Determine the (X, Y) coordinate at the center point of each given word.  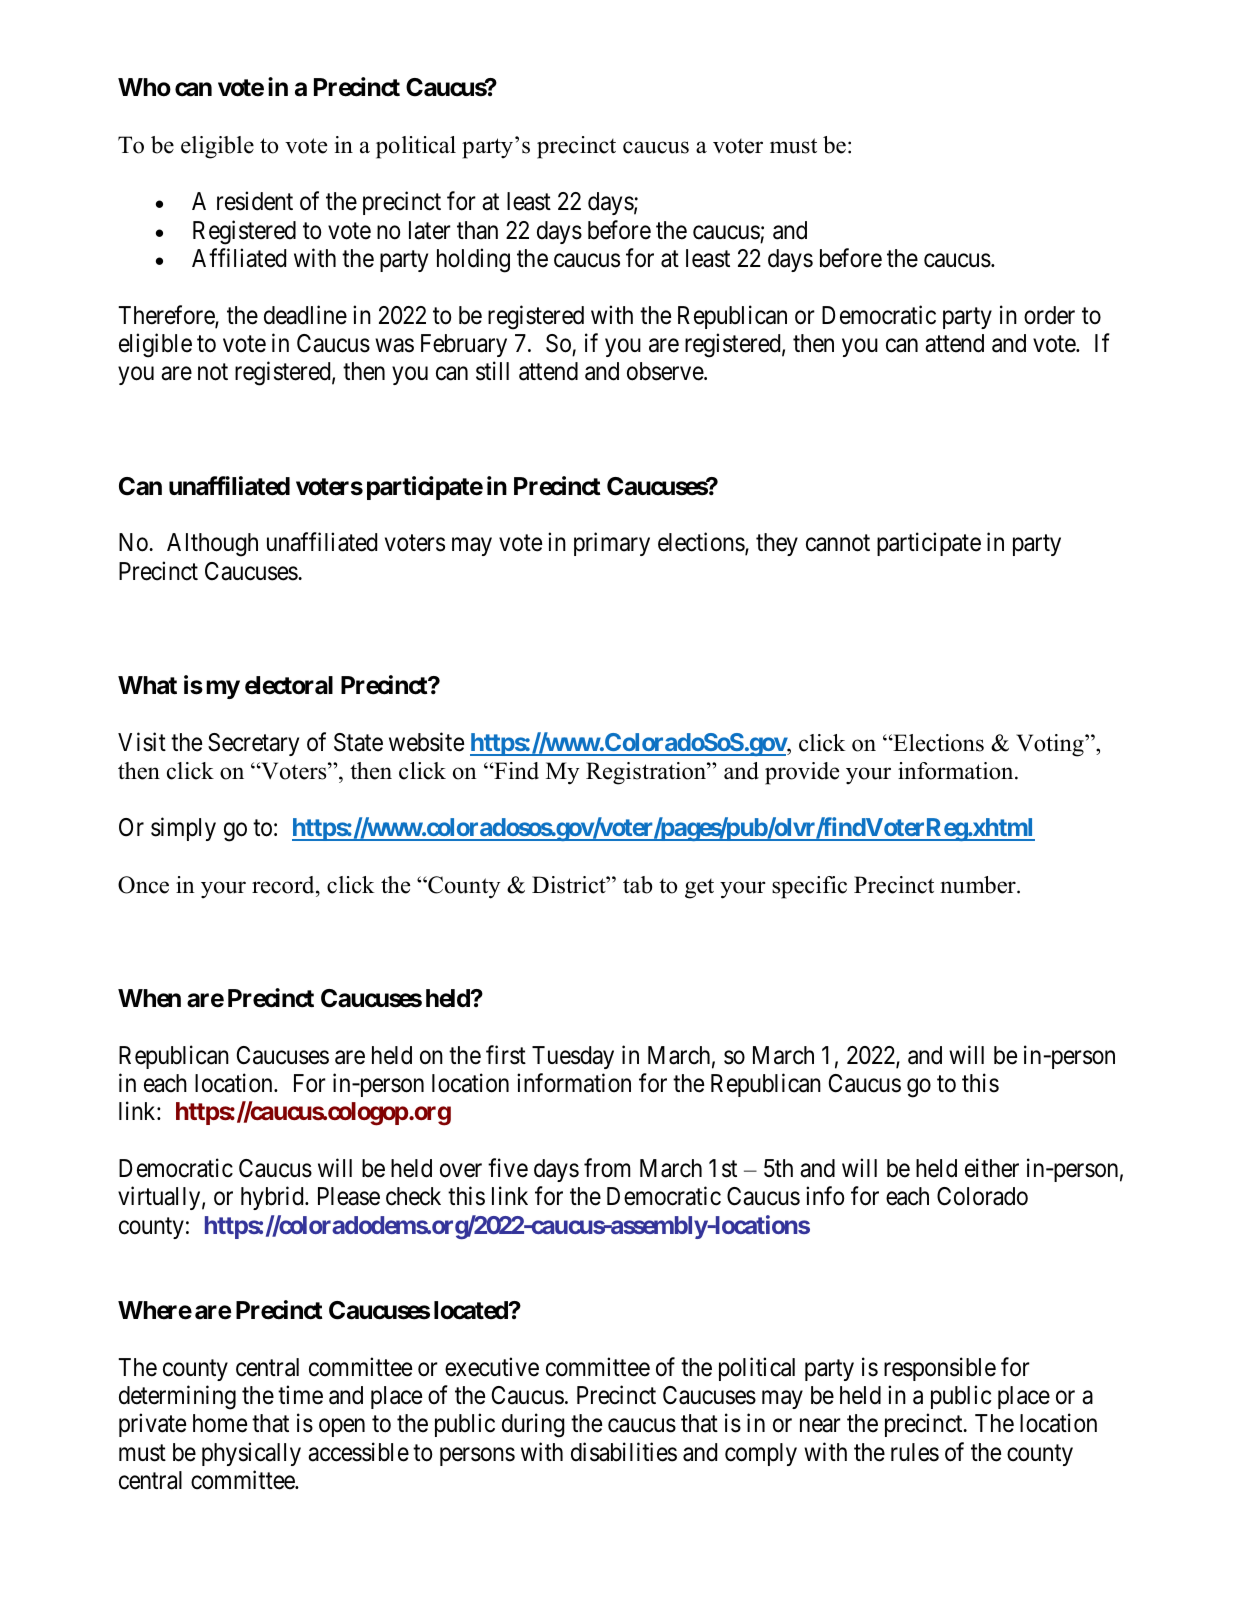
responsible (940, 1369)
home (220, 1423)
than (477, 230)
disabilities (624, 1452)
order (1049, 315)
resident (255, 201)
